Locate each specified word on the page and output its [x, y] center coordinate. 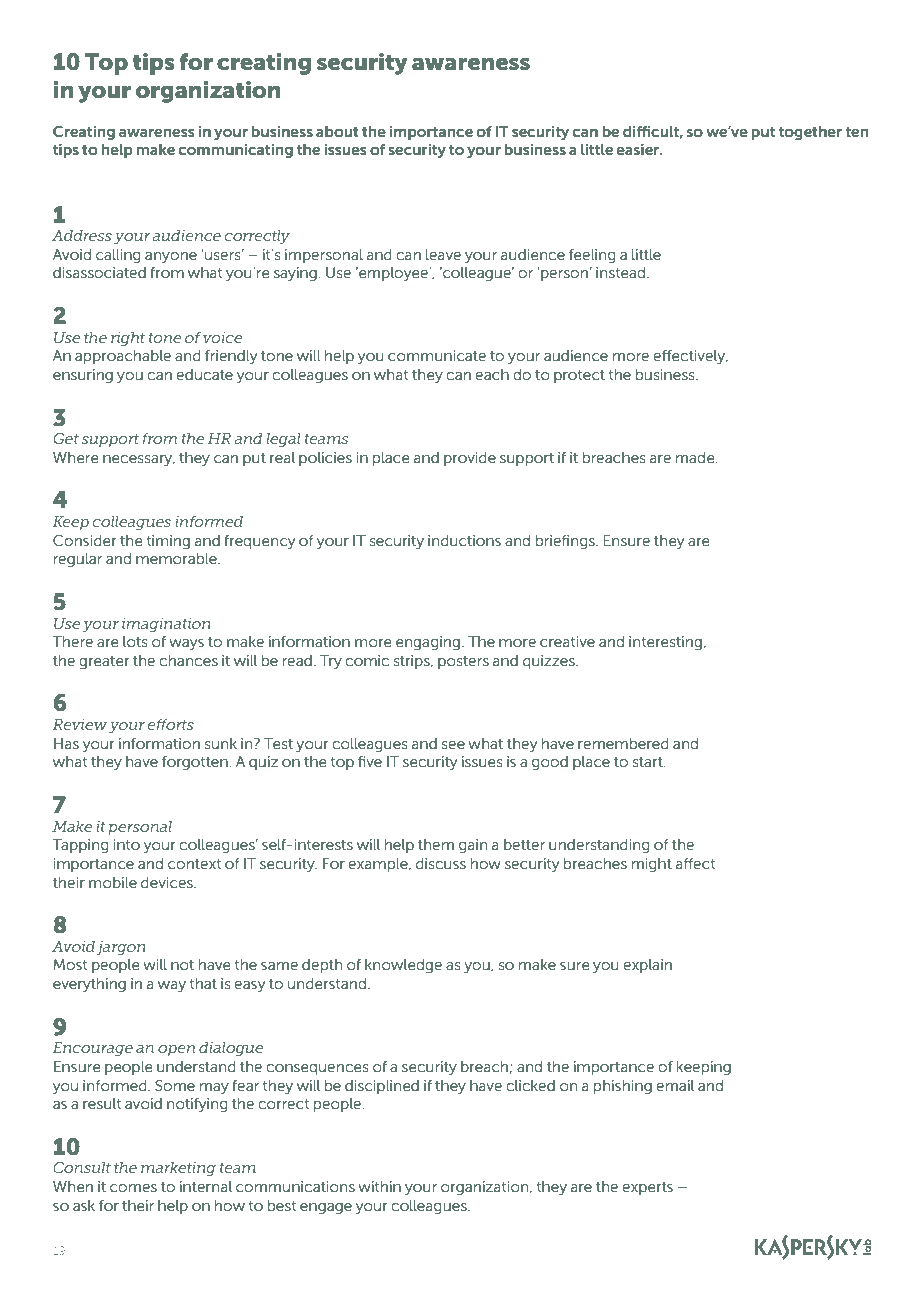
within [379, 1186]
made [696, 458]
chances [188, 661]
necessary [139, 460]
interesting [666, 643]
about [337, 131]
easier [639, 149]
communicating [236, 151]
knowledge [403, 966]
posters [463, 662]
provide [470, 459]
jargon [121, 948]
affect [695, 864]
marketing [178, 1169]
